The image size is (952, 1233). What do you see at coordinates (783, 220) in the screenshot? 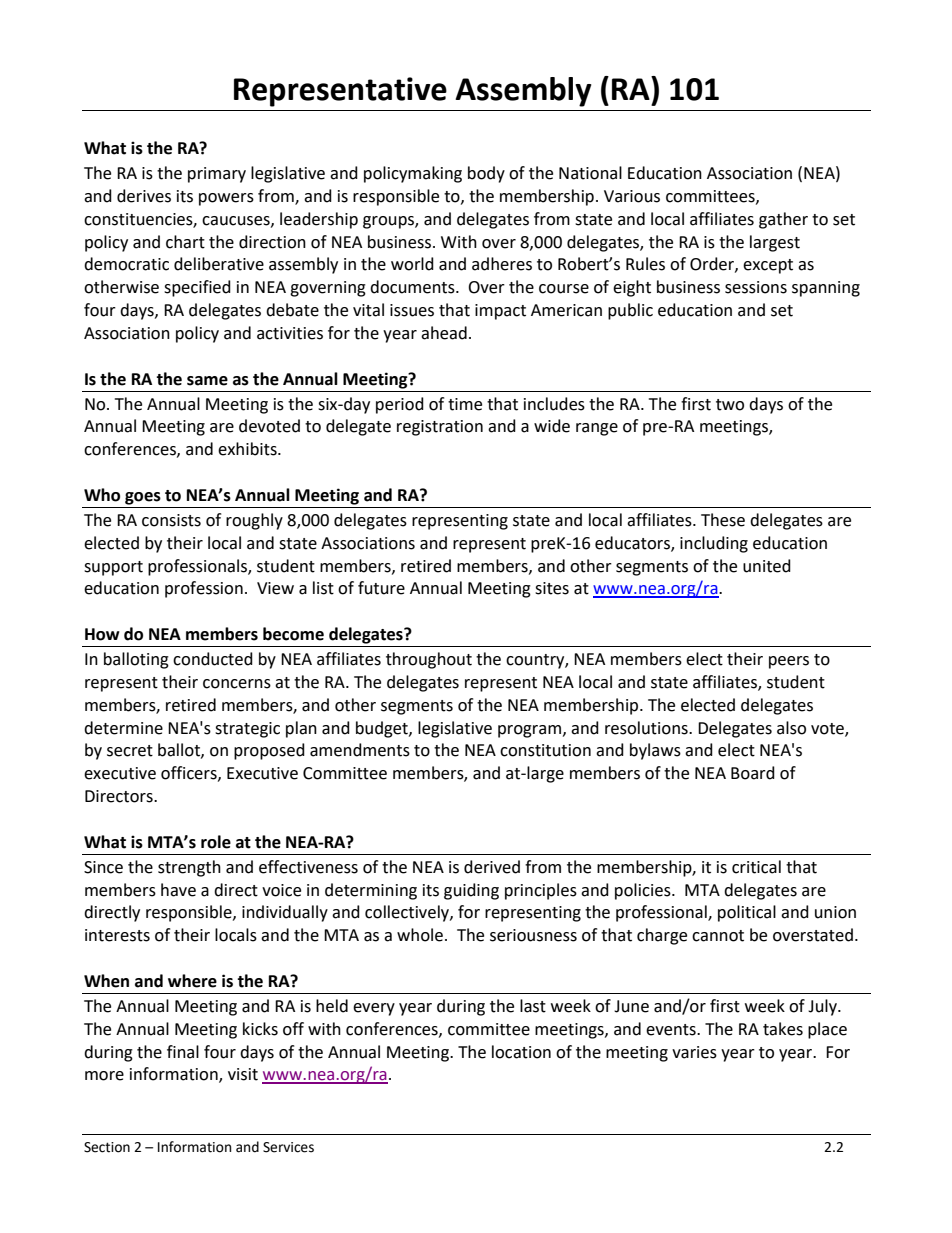
I see `gather` at bounding box center [783, 220].
